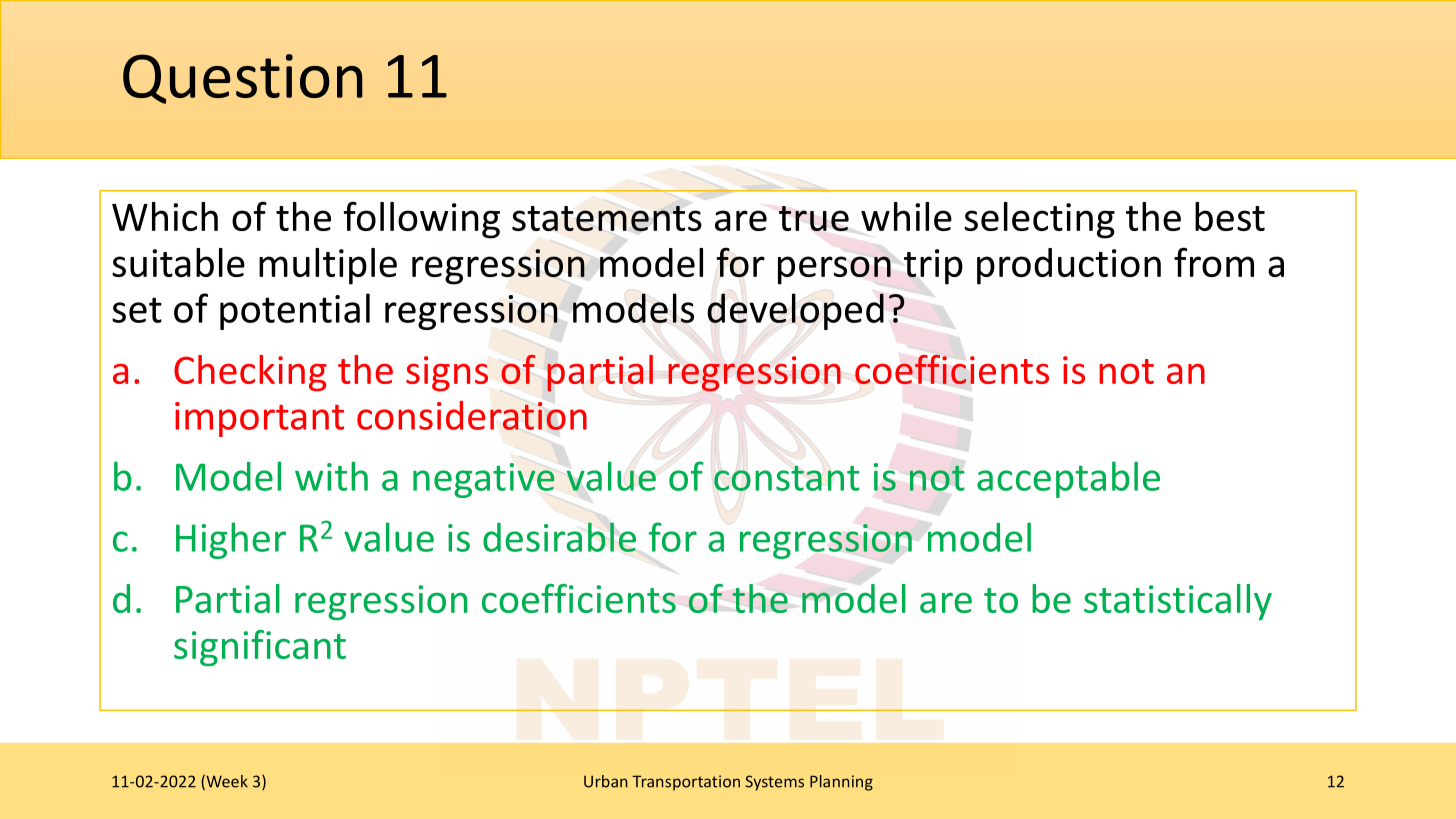 The width and height of the screenshot is (1456, 819). I want to click on Transportation, so click(686, 783).
